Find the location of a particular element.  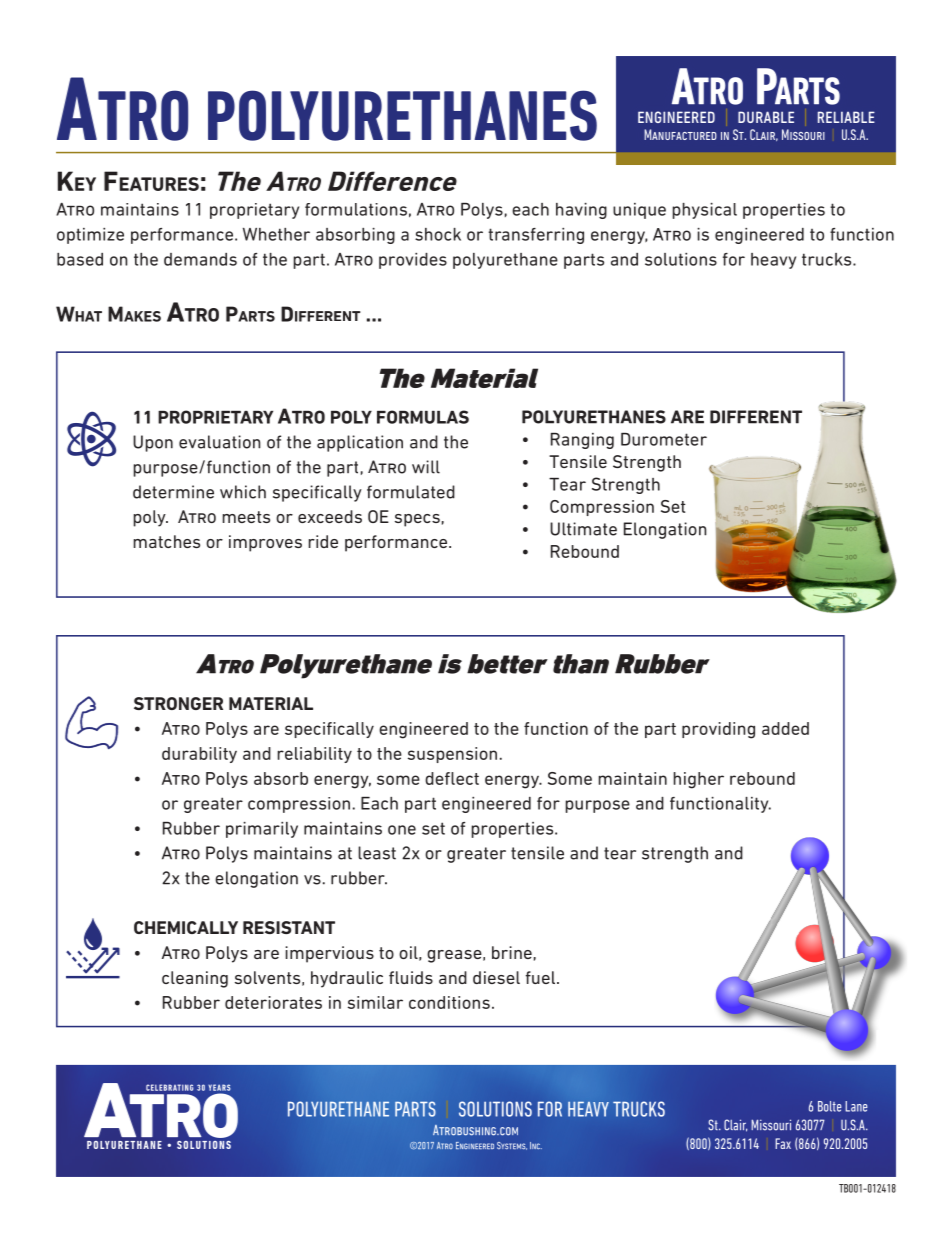

Upon is located at coordinates (153, 443).
